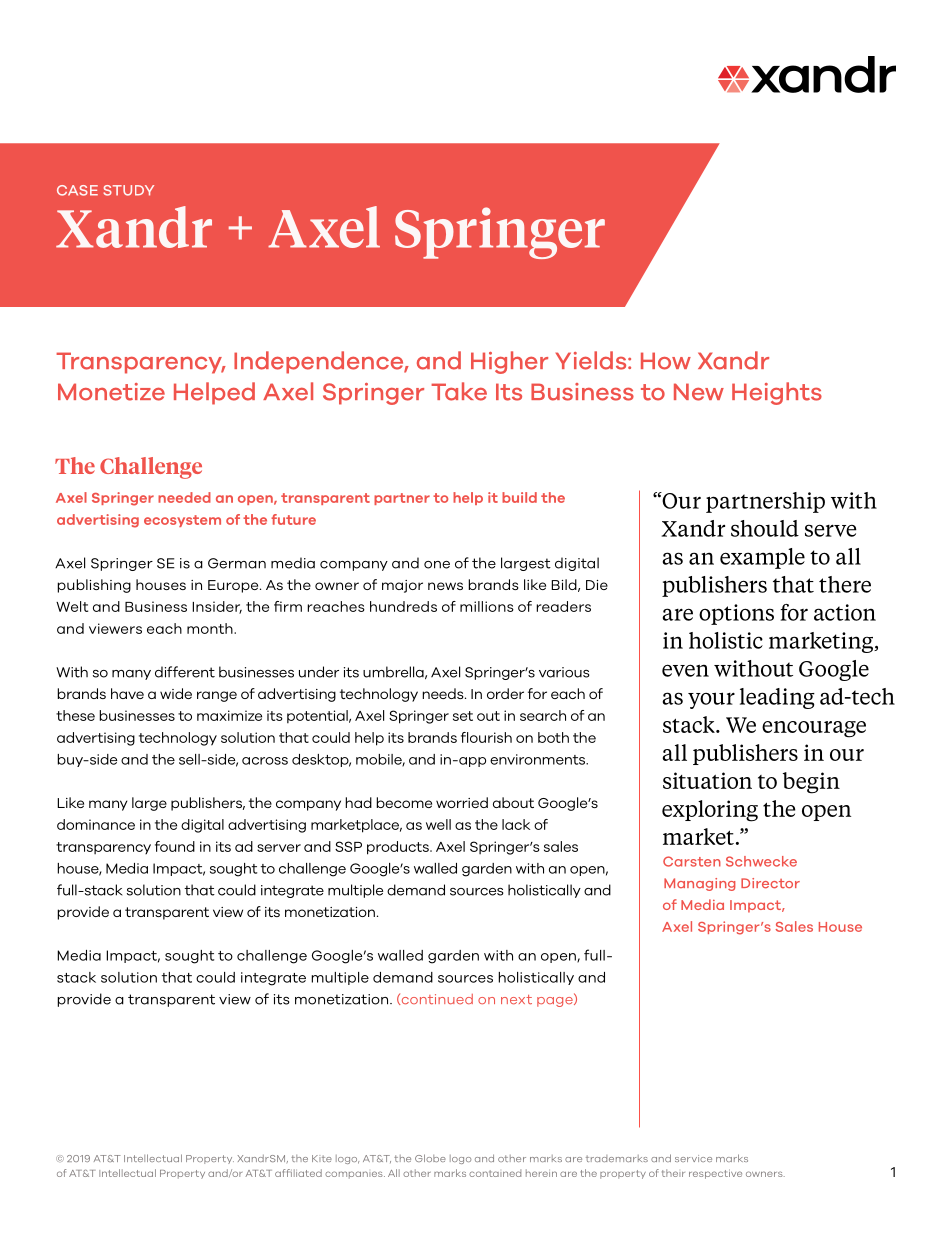 The width and height of the screenshot is (952, 1233). Describe the element at coordinates (765, 528) in the screenshot. I see `should` at that location.
